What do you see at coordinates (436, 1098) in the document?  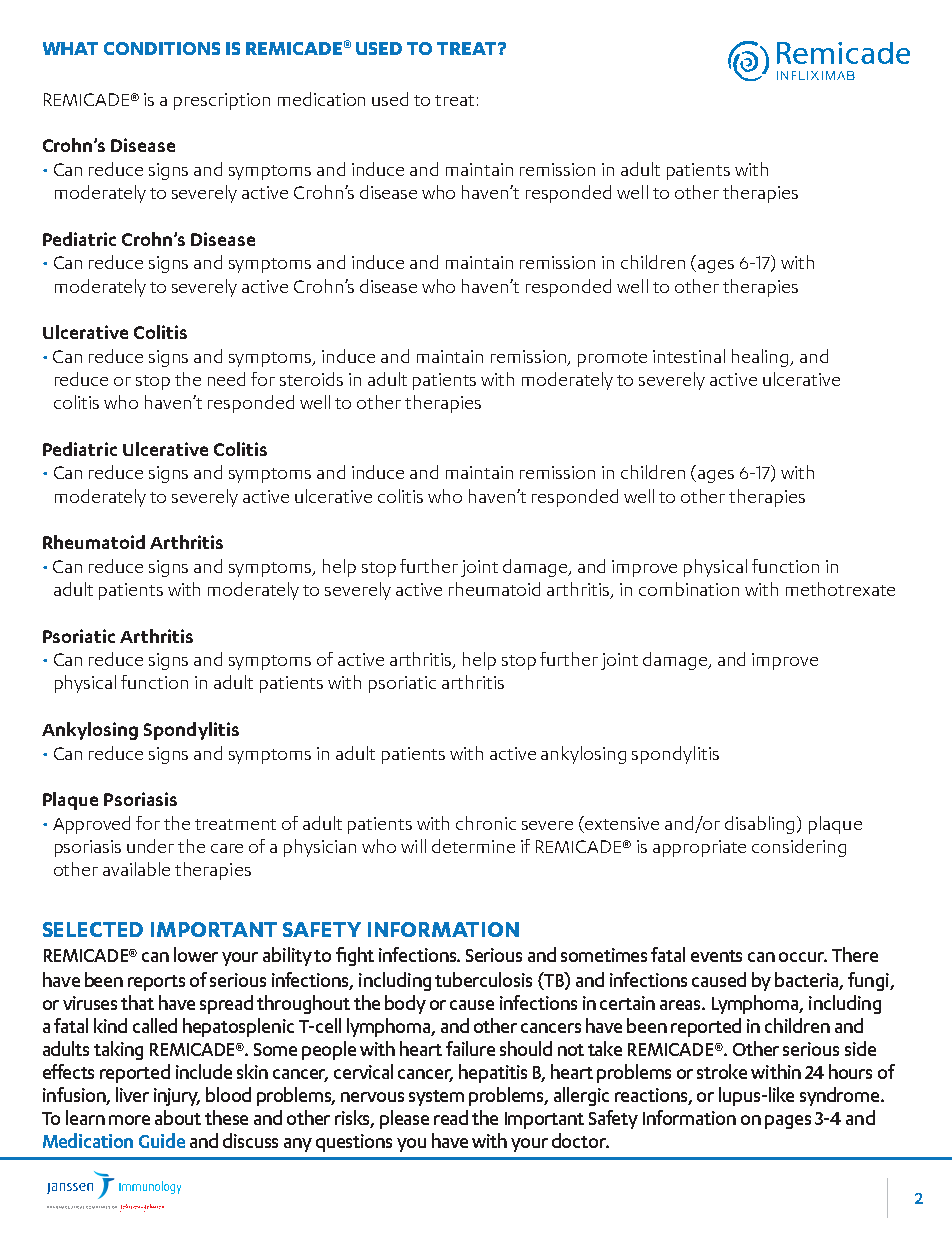 I see `system` at bounding box center [436, 1098].
